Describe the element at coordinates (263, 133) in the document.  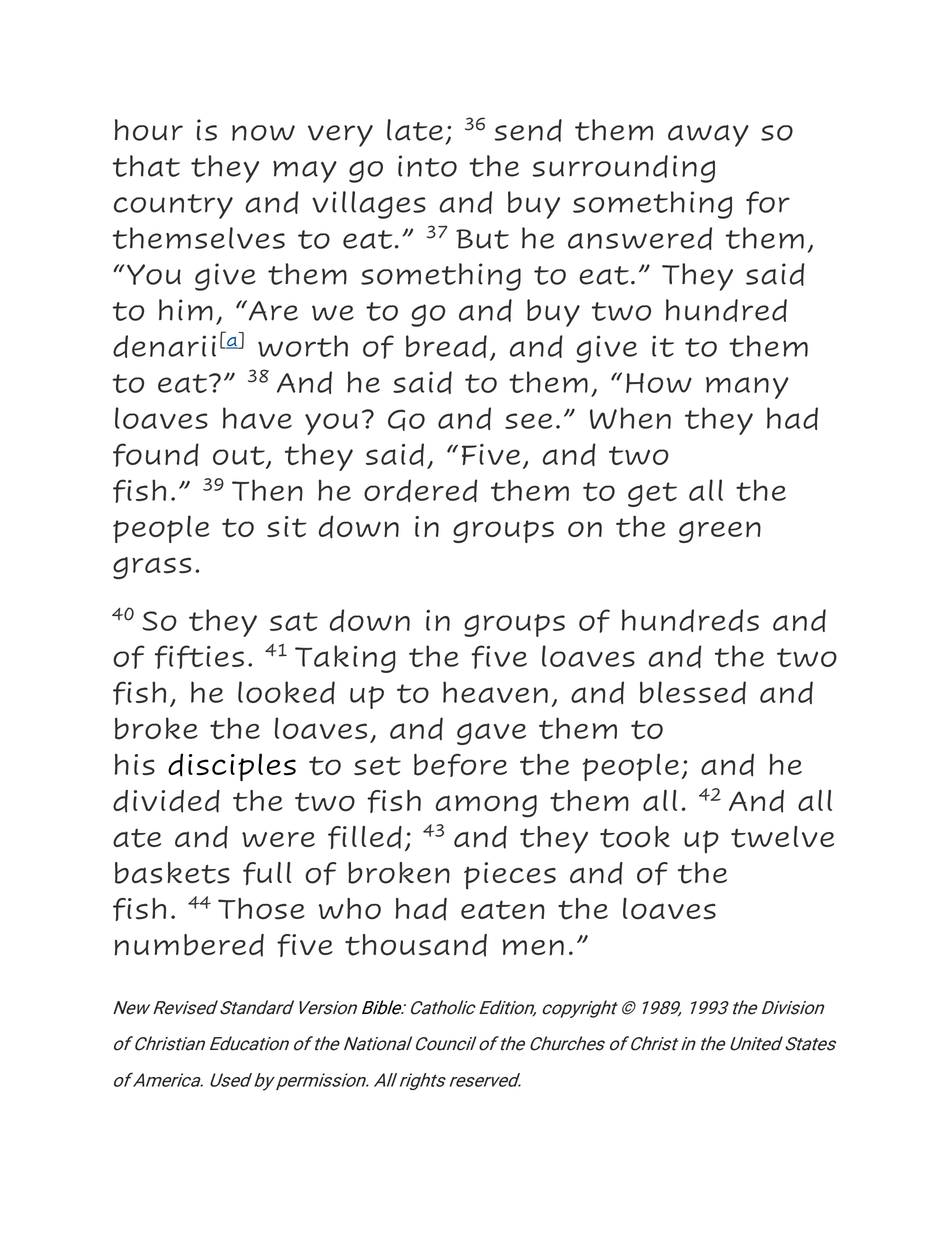
I see `now` at that location.
